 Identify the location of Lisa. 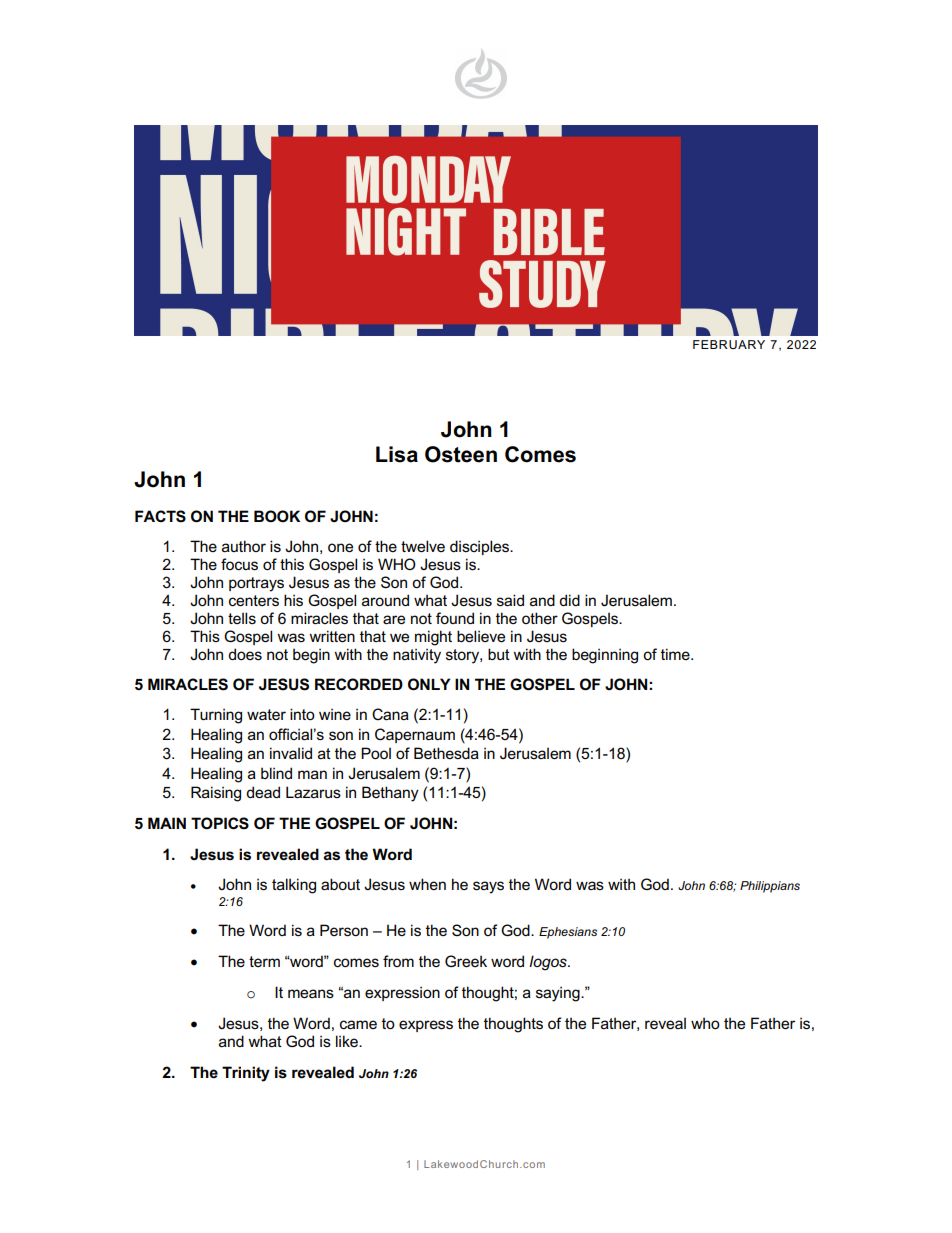
(397, 454).
